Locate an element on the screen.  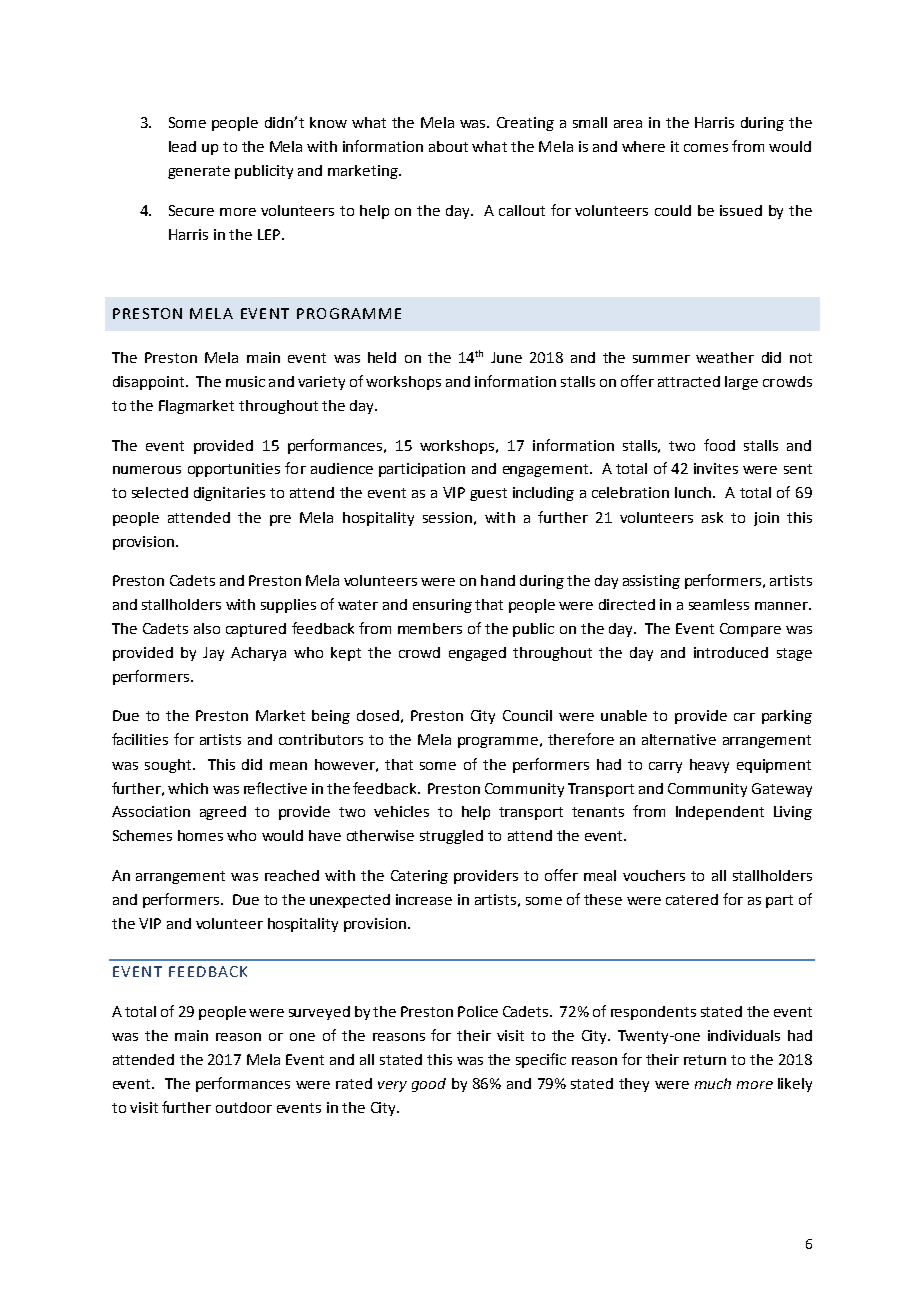
also is located at coordinates (207, 628).
